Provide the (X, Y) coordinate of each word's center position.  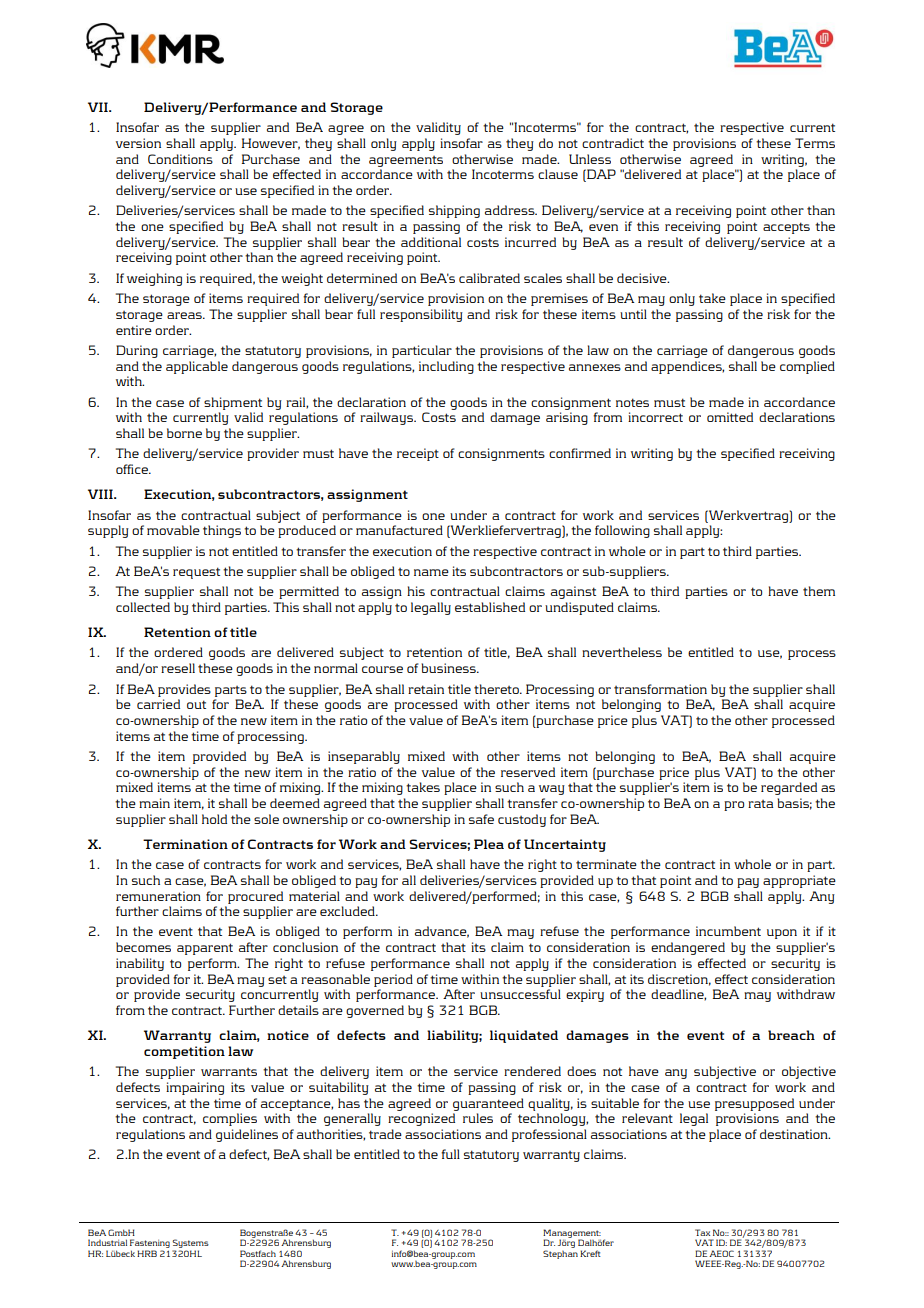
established (490, 607)
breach (791, 1035)
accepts (786, 228)
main (154, 803)
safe (481, 819)
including (446, 367)
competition (184, 1052)
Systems (190, 1245)
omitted (730, 417)
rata (760, 804)
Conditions (180, 159)
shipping (454, 211)
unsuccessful (520, 994)
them (819, 591)
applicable (197, 367)
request (196, 573)
